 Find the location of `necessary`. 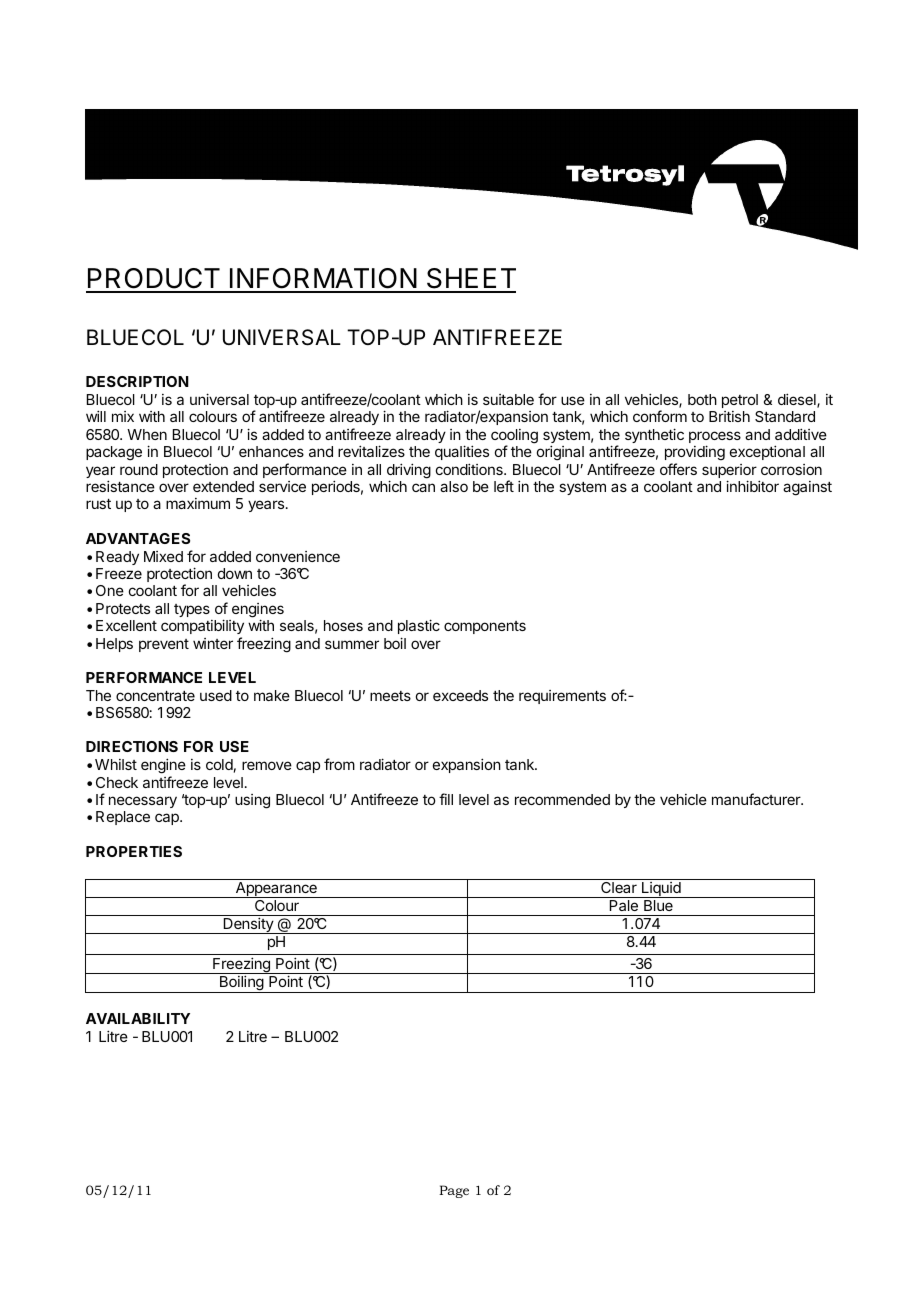

necessary is located at coordinates (143, 802).
